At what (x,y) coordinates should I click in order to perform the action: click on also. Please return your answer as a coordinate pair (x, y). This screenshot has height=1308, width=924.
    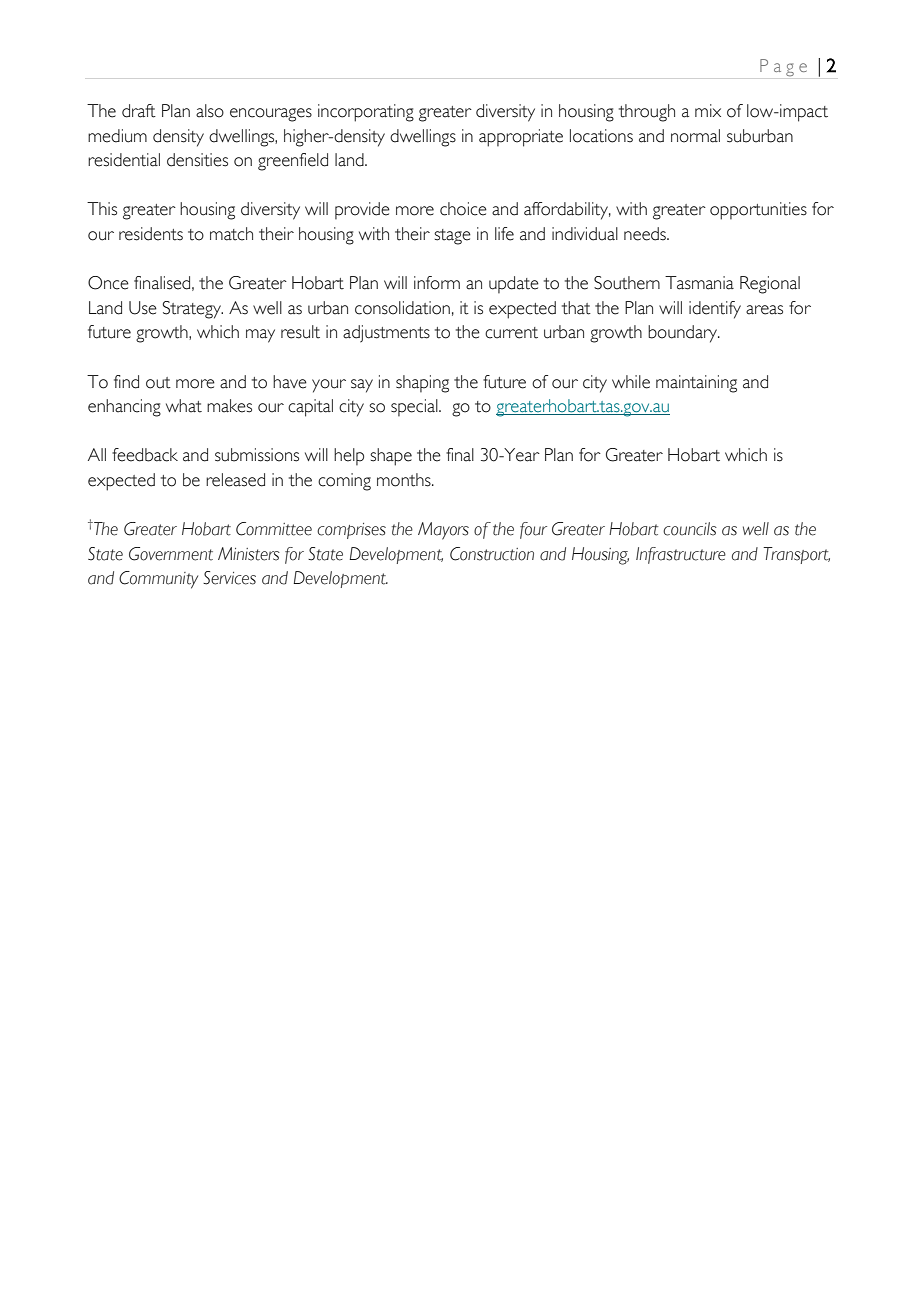
    Looking at the image, I should click on (210, 111).
